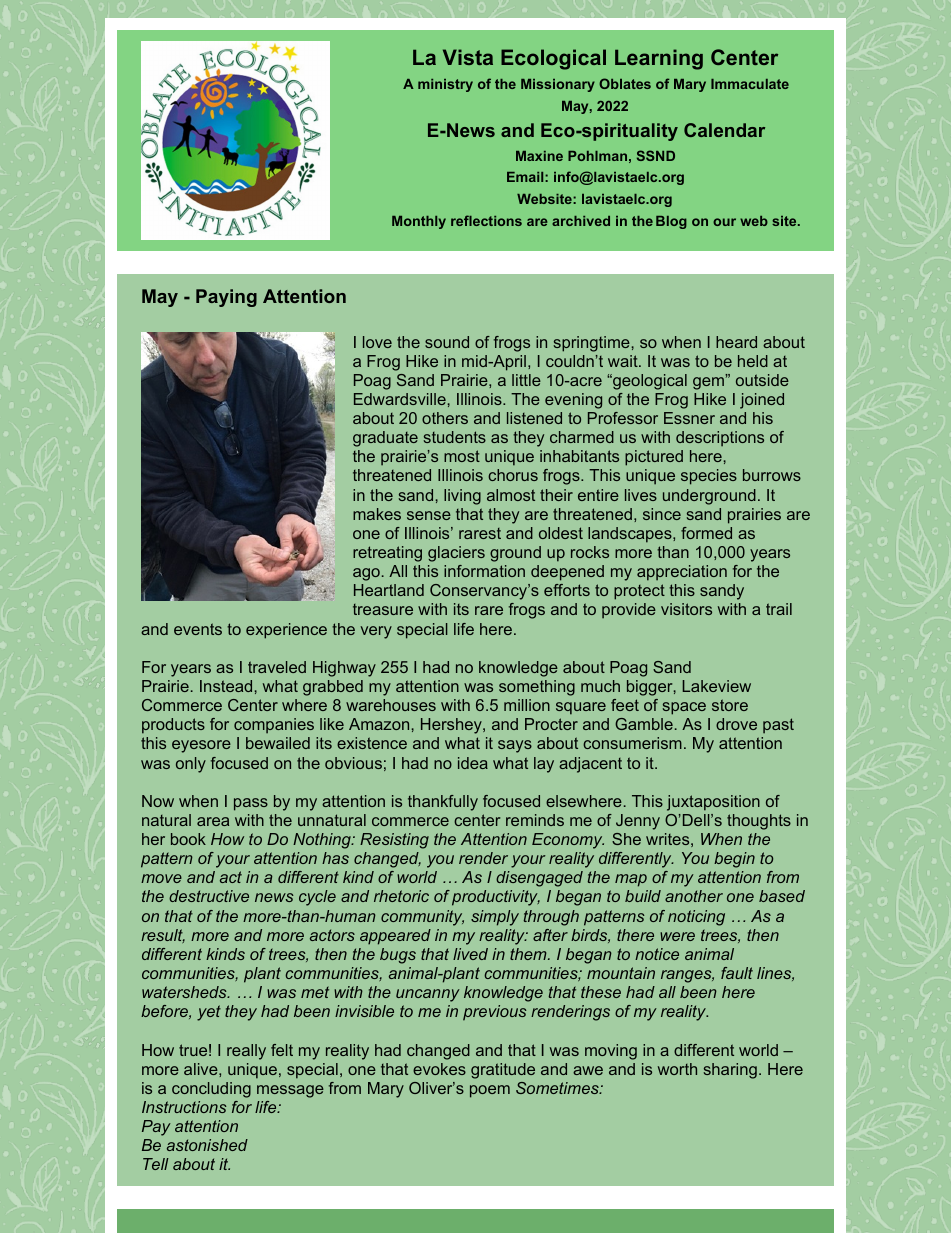  I want to click on ministry, so click(445, 85).
